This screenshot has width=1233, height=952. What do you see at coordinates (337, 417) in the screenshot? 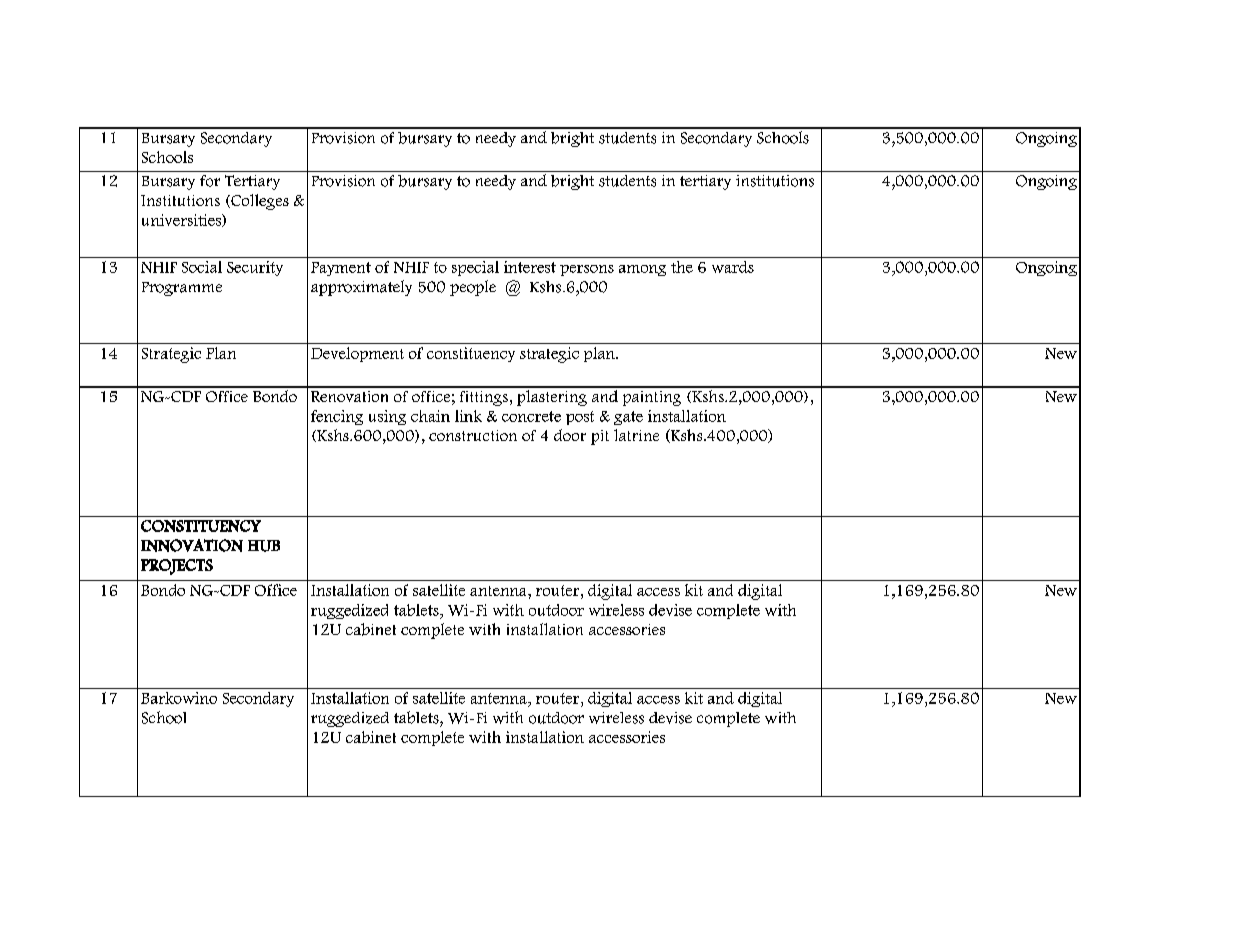
I see `fencing` at bounding box center [337, 417].
